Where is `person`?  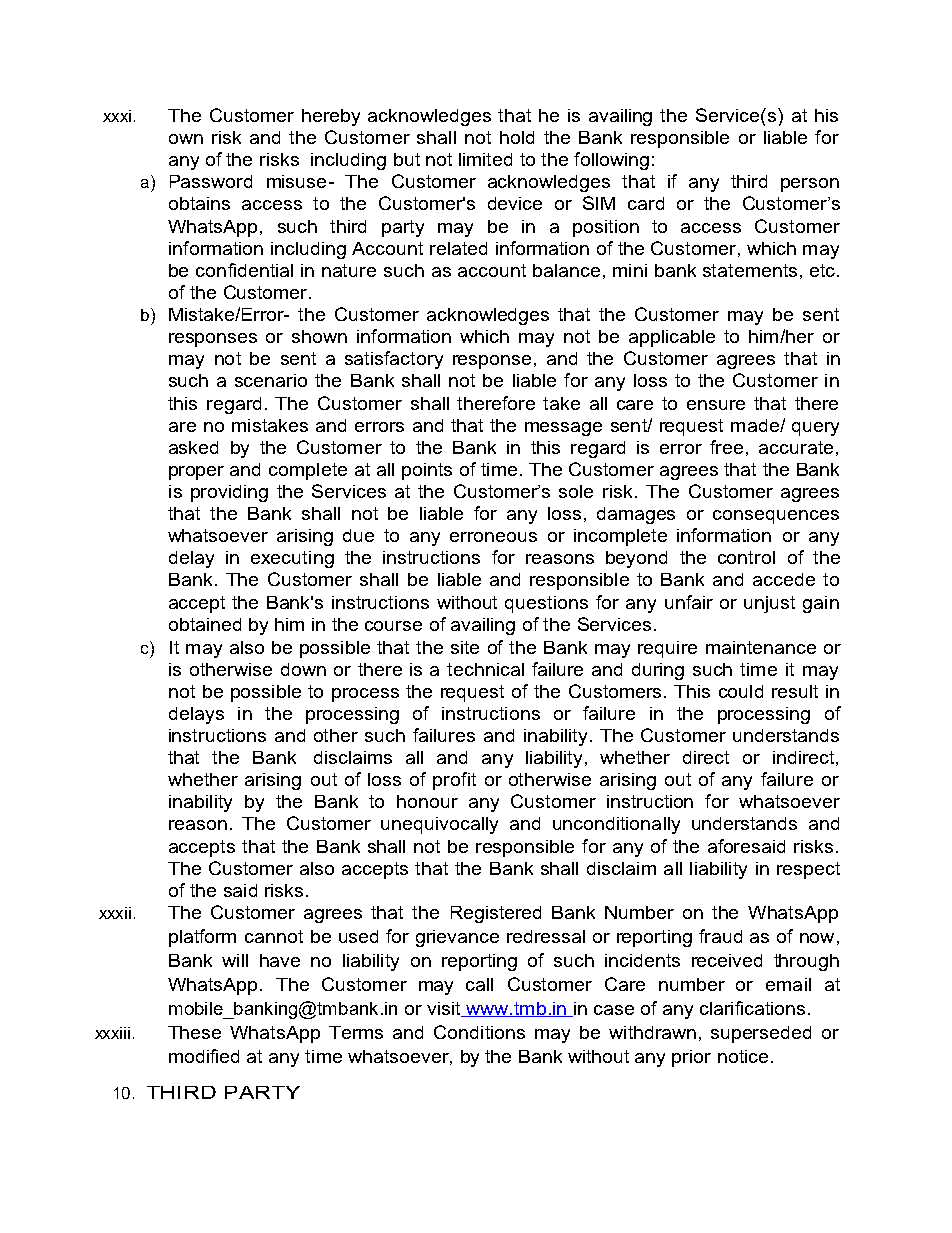
person is located at coordinates (810, 185).
